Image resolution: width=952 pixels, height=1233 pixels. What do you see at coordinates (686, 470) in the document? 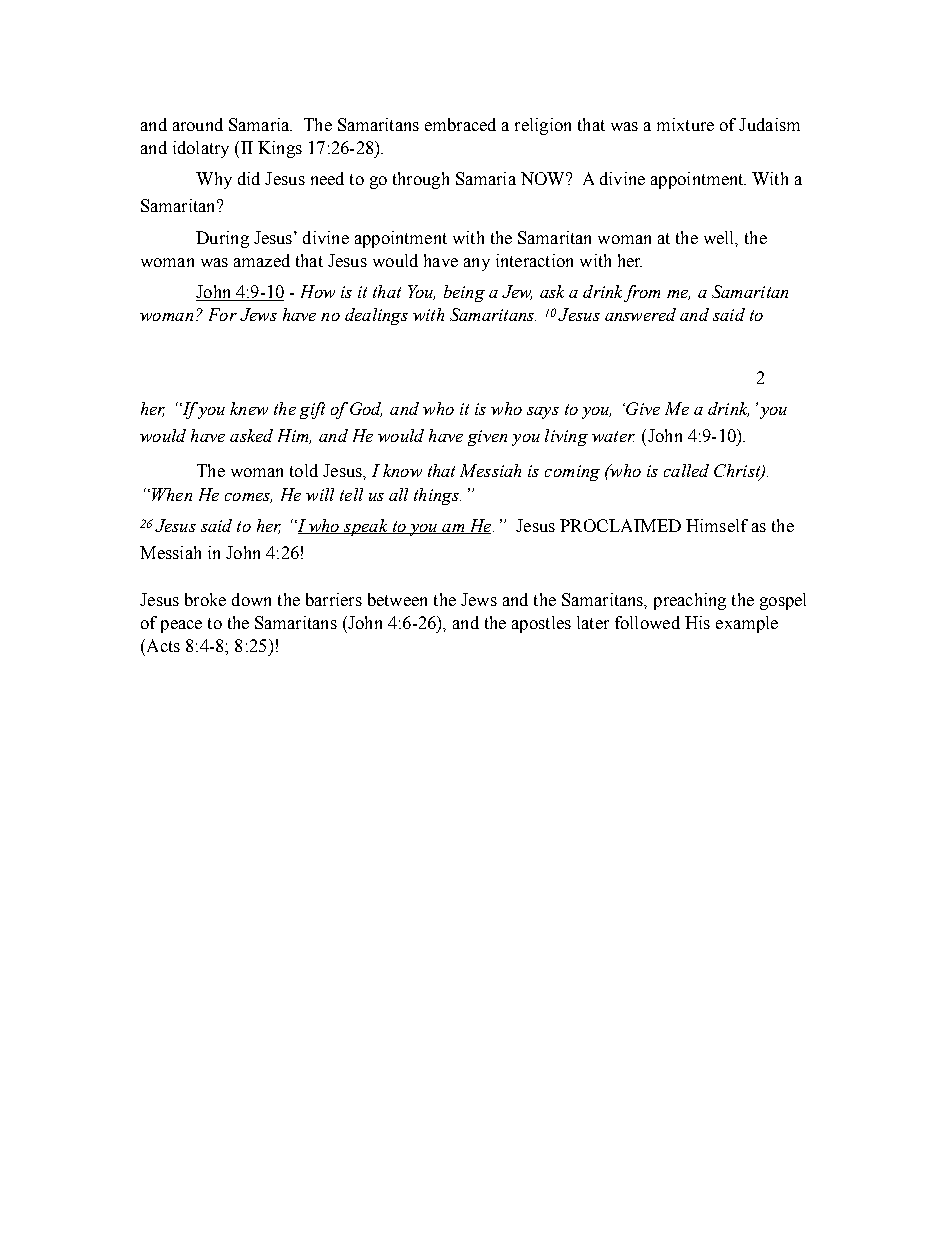
I see `called` at bounding box center [686, 470].
